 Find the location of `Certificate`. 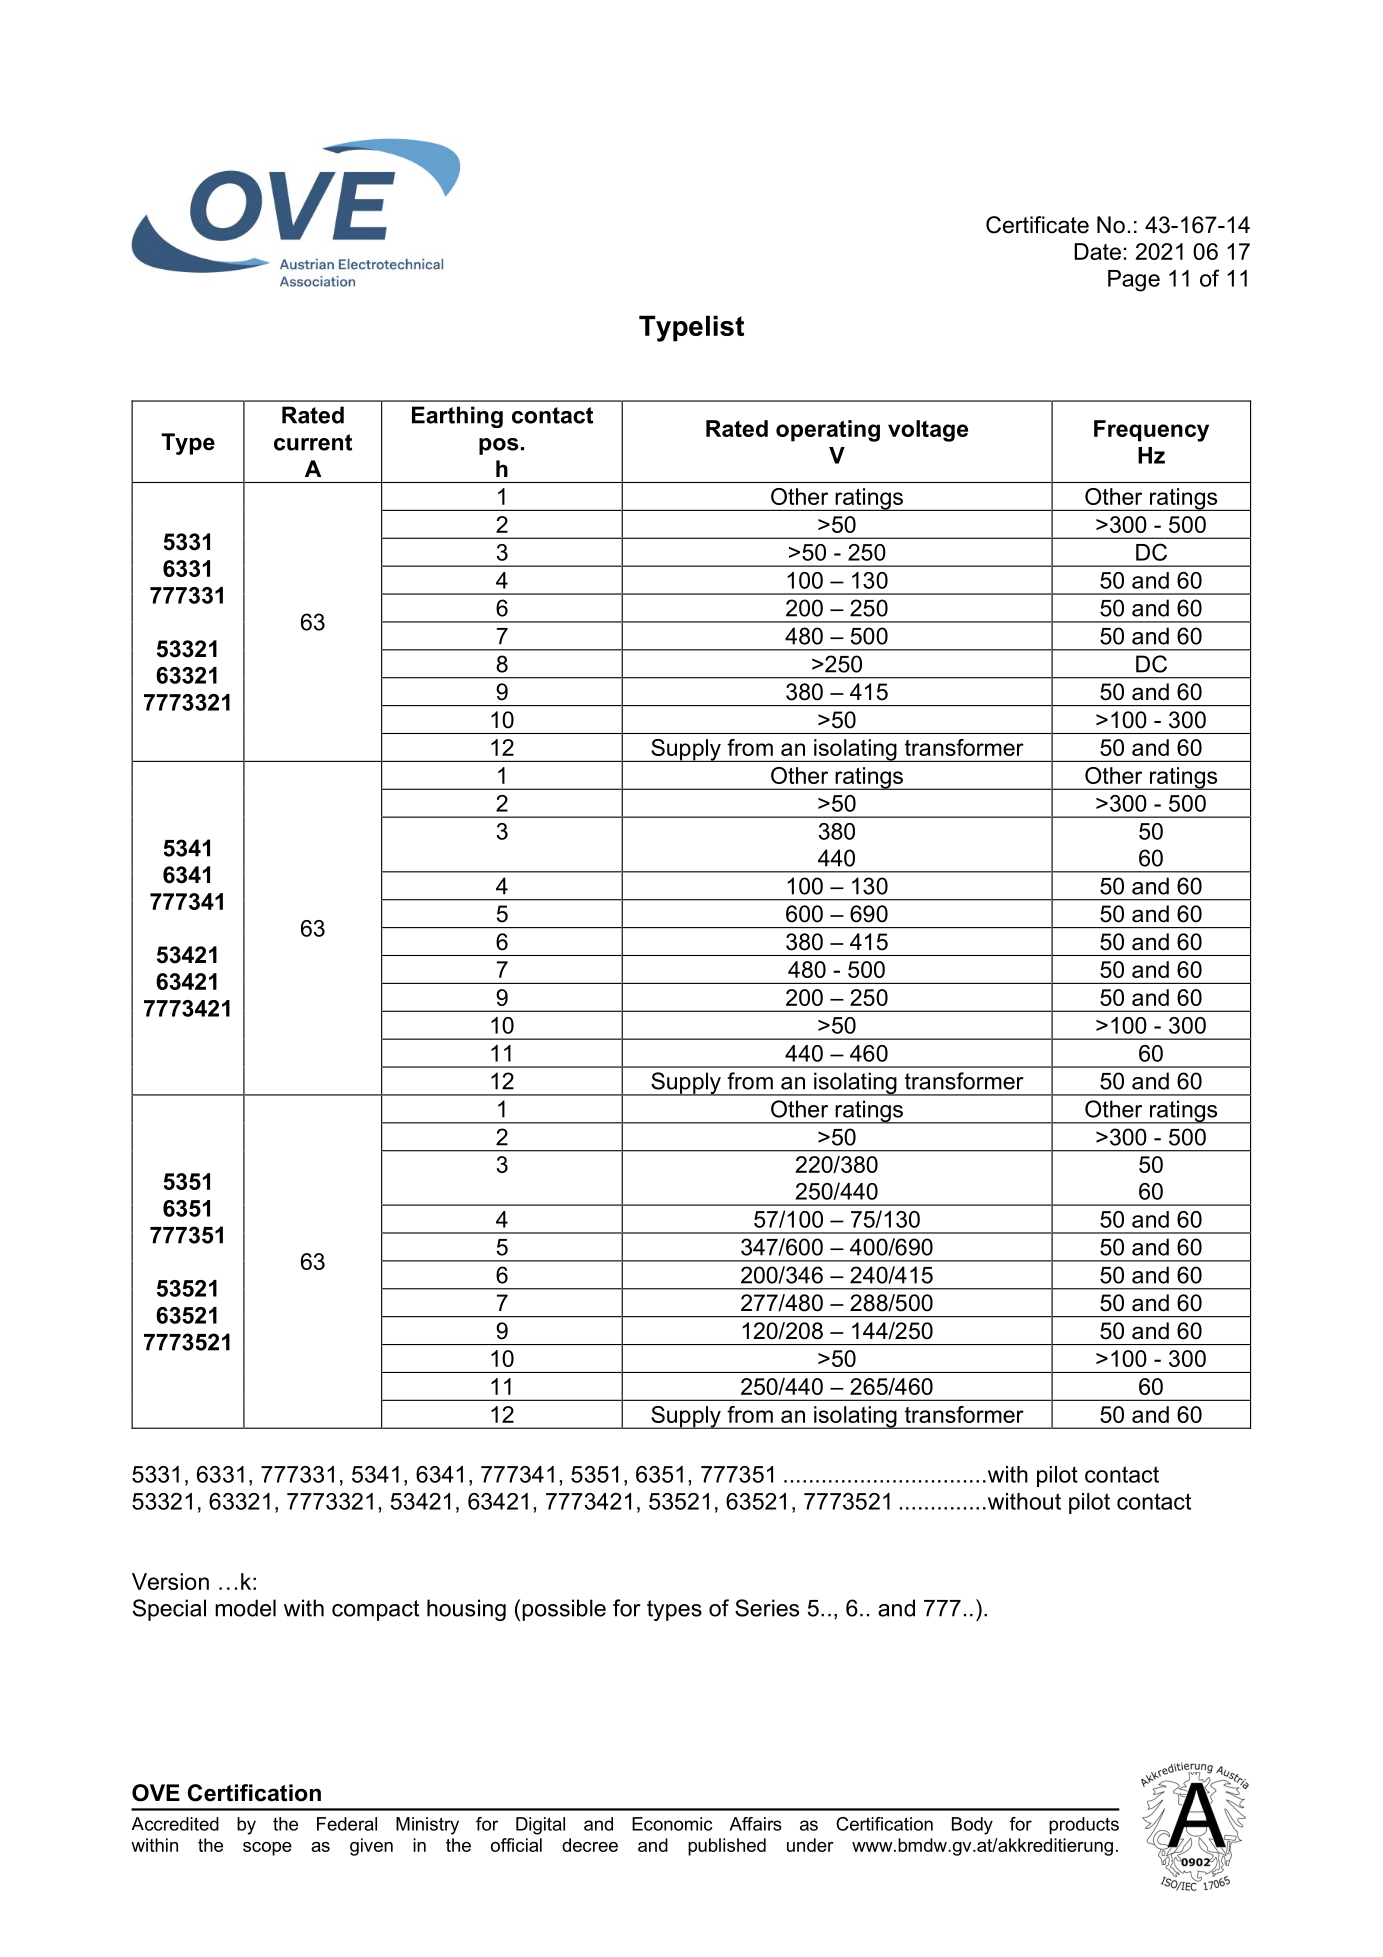

Certificate is located at coordinates (1037, 225).
